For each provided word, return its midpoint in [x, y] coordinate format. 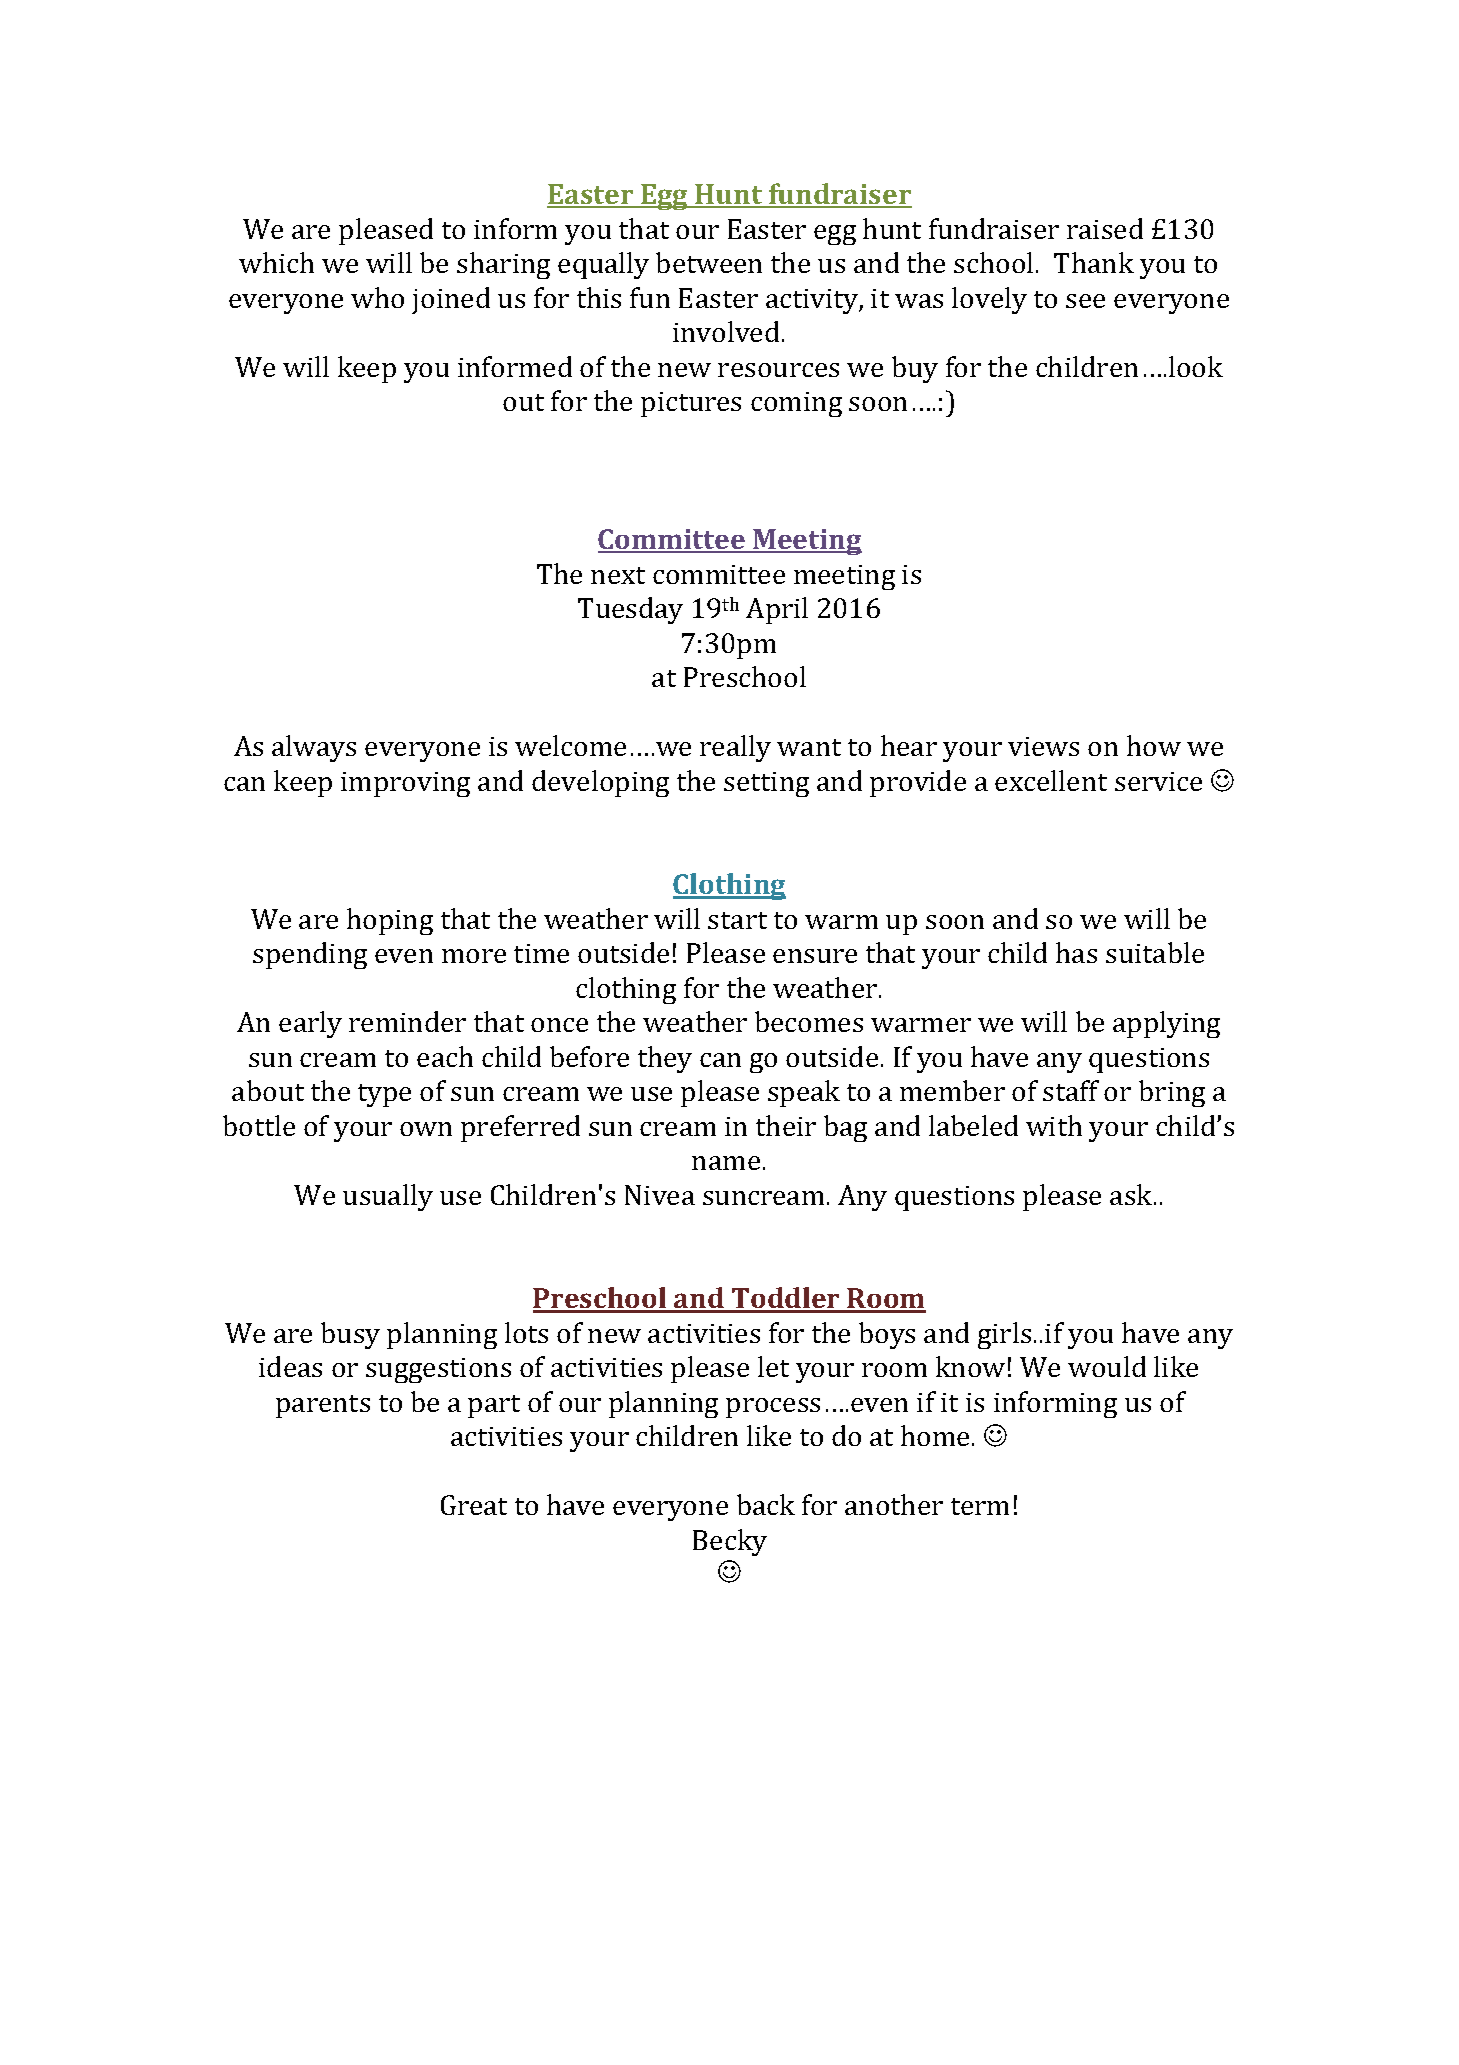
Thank [1094, 262]
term [980, 1506]
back [766, 1504]
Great [474, 1505]
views [1043, 746]
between [709, 262]
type [384, 1095]
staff [1071, 1090]
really [735, 748]
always [314, 748]
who [377, 297]
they [665, 1059]
